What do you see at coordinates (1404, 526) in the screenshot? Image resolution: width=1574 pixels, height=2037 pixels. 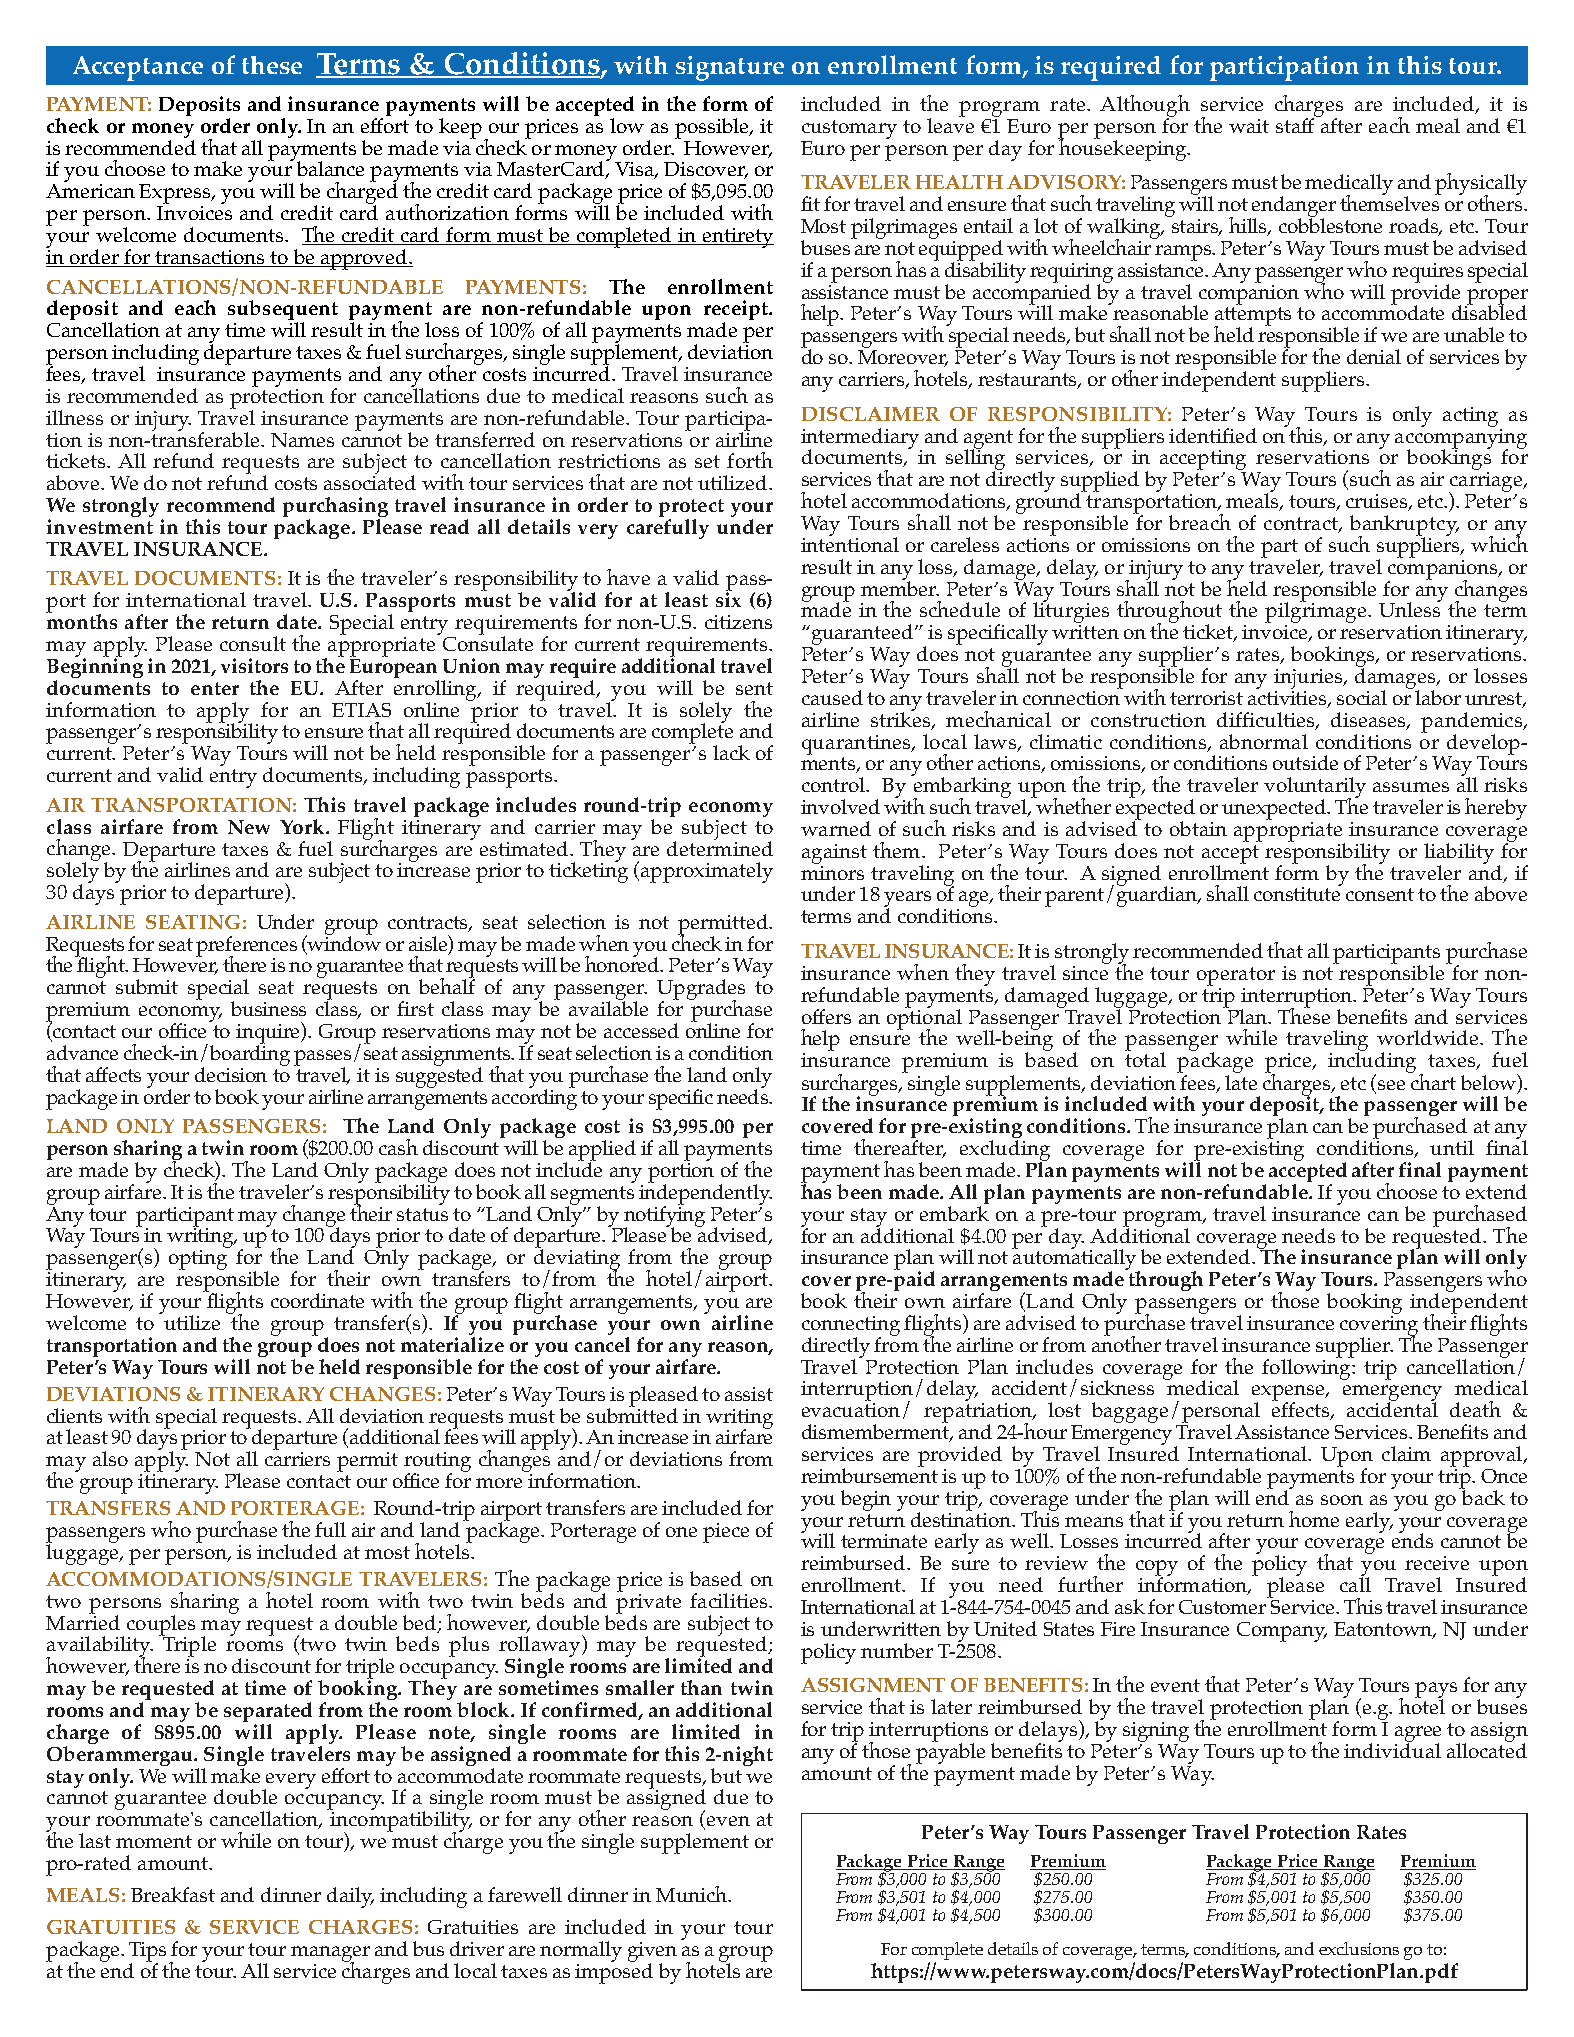 I see `bankruptcy` at bounding box center [1404, 526].
